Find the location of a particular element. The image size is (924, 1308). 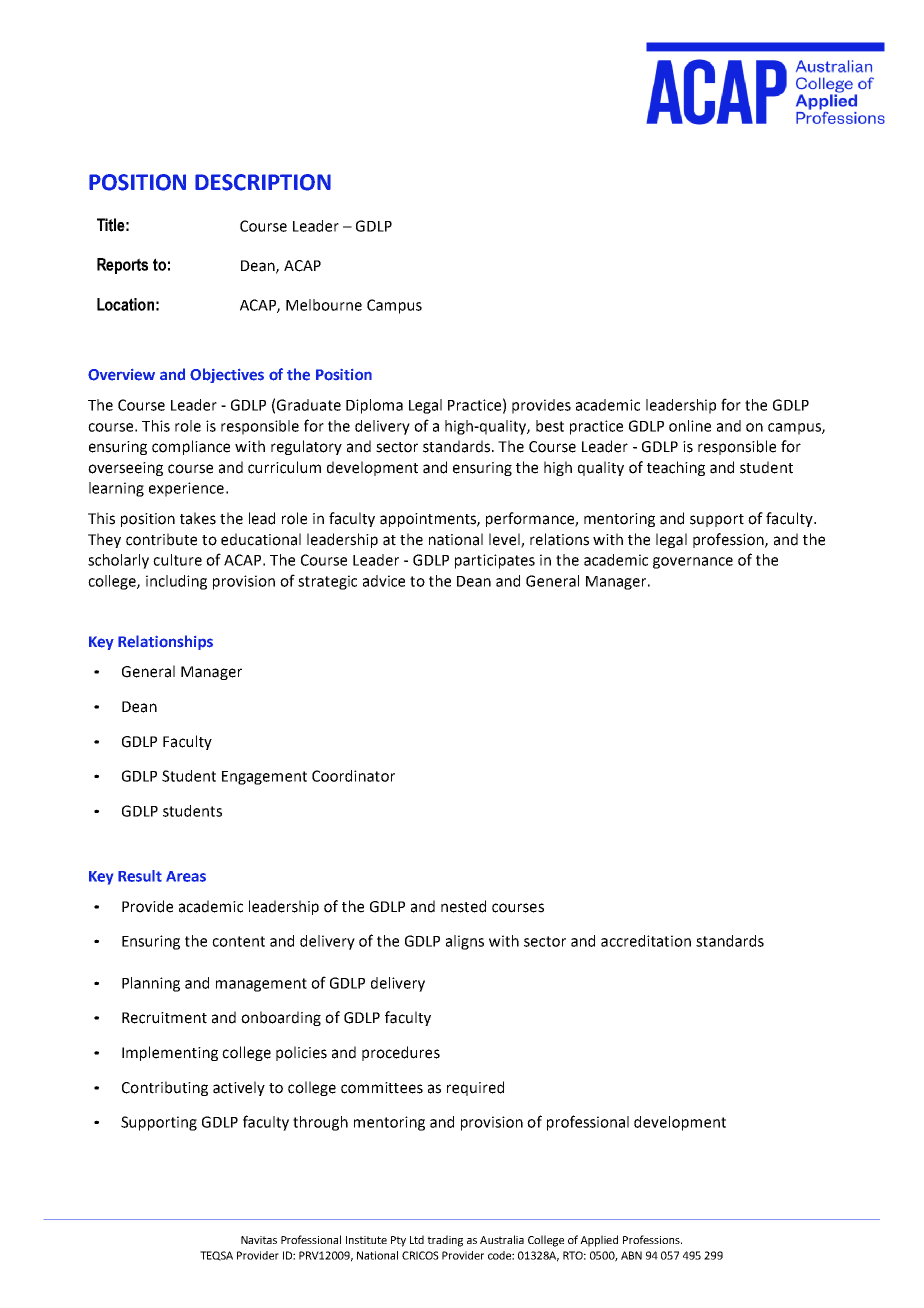

accreditation is located at coordinates (646, 941).
